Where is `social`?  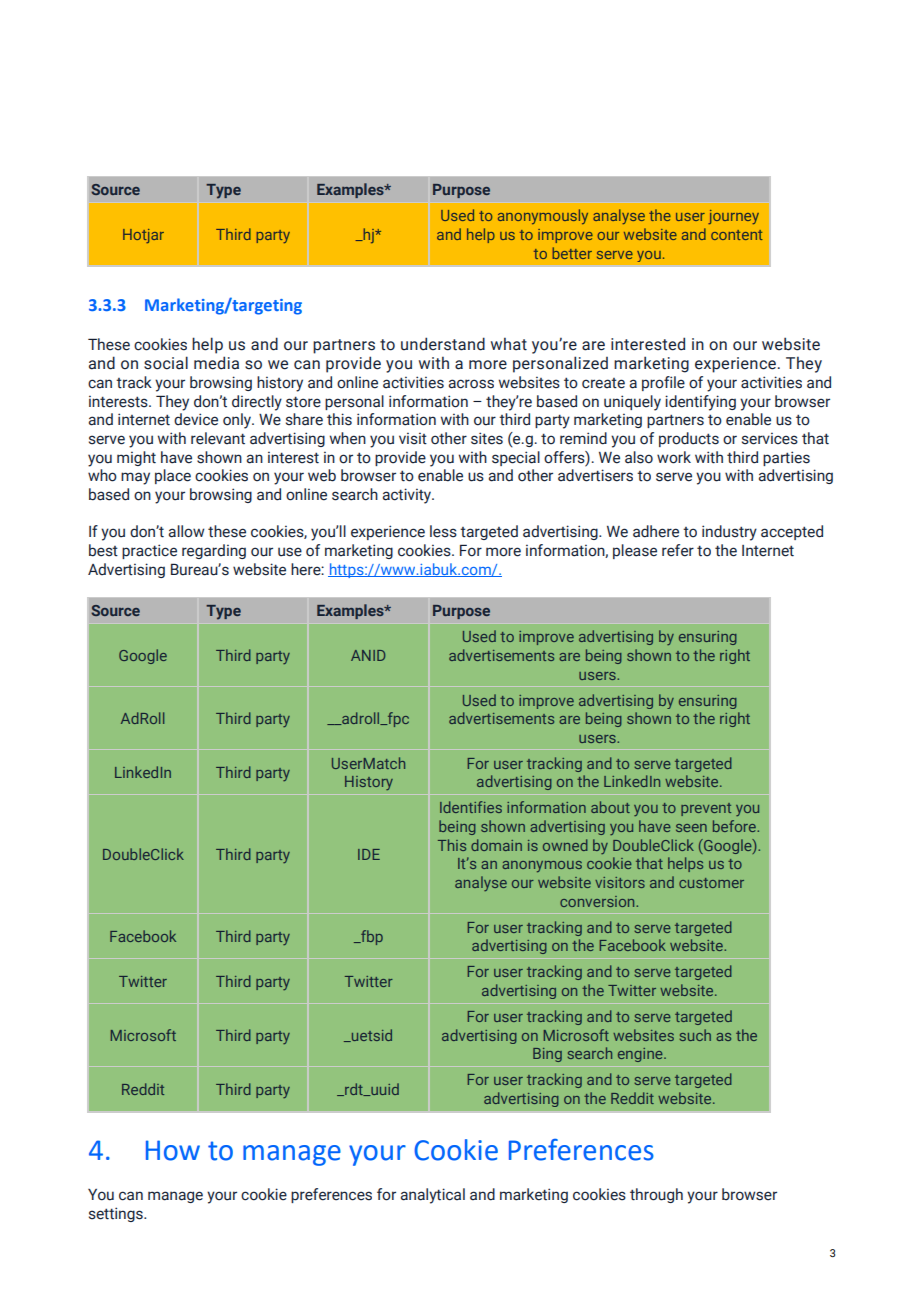 social is located at coordinates (166, 363).
